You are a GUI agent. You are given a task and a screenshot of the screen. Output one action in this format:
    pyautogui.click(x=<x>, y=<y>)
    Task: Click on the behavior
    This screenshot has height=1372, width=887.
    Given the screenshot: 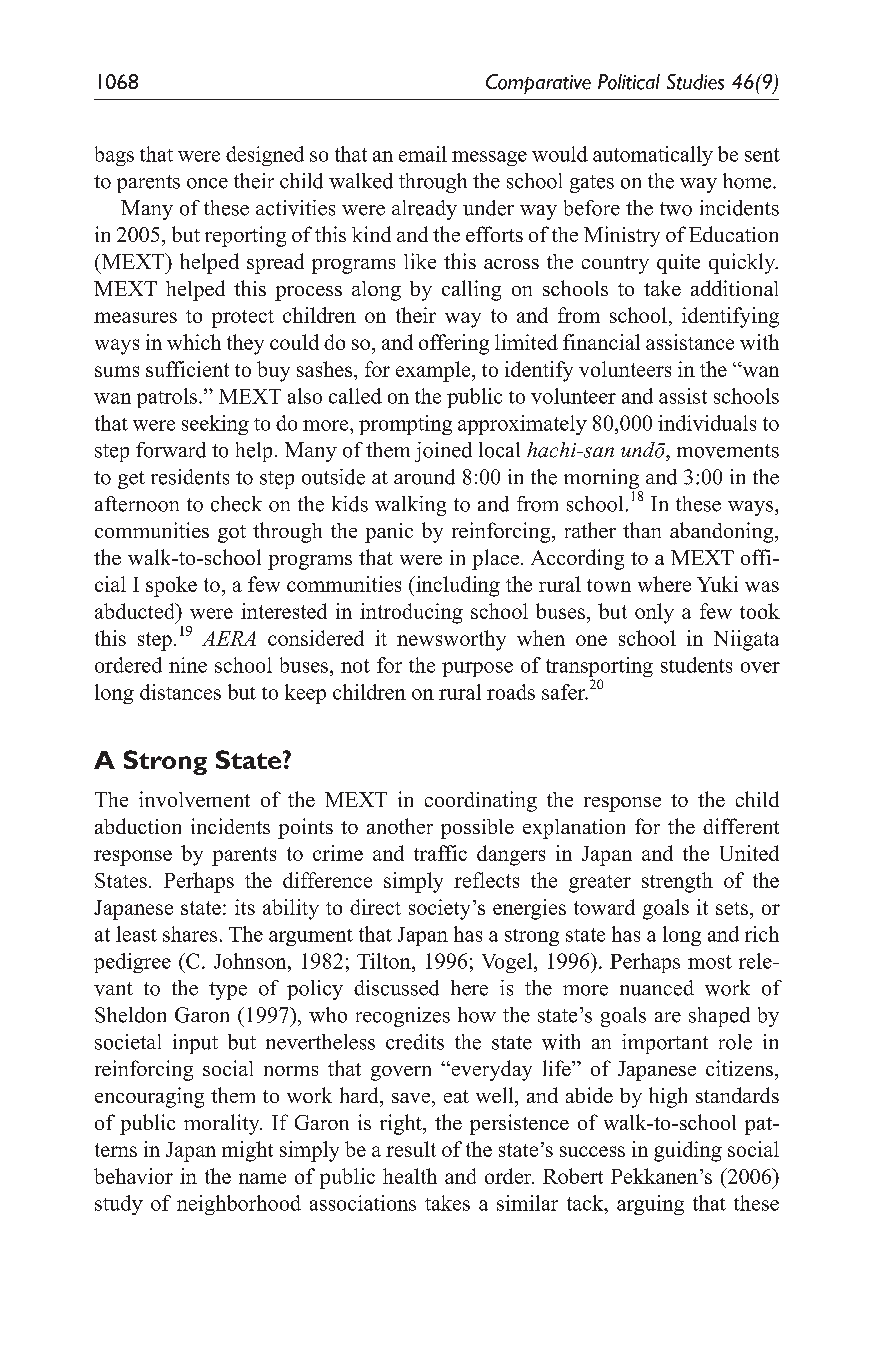 What is the action you would take?
    pyautogui.click(x=133, y=1176)
